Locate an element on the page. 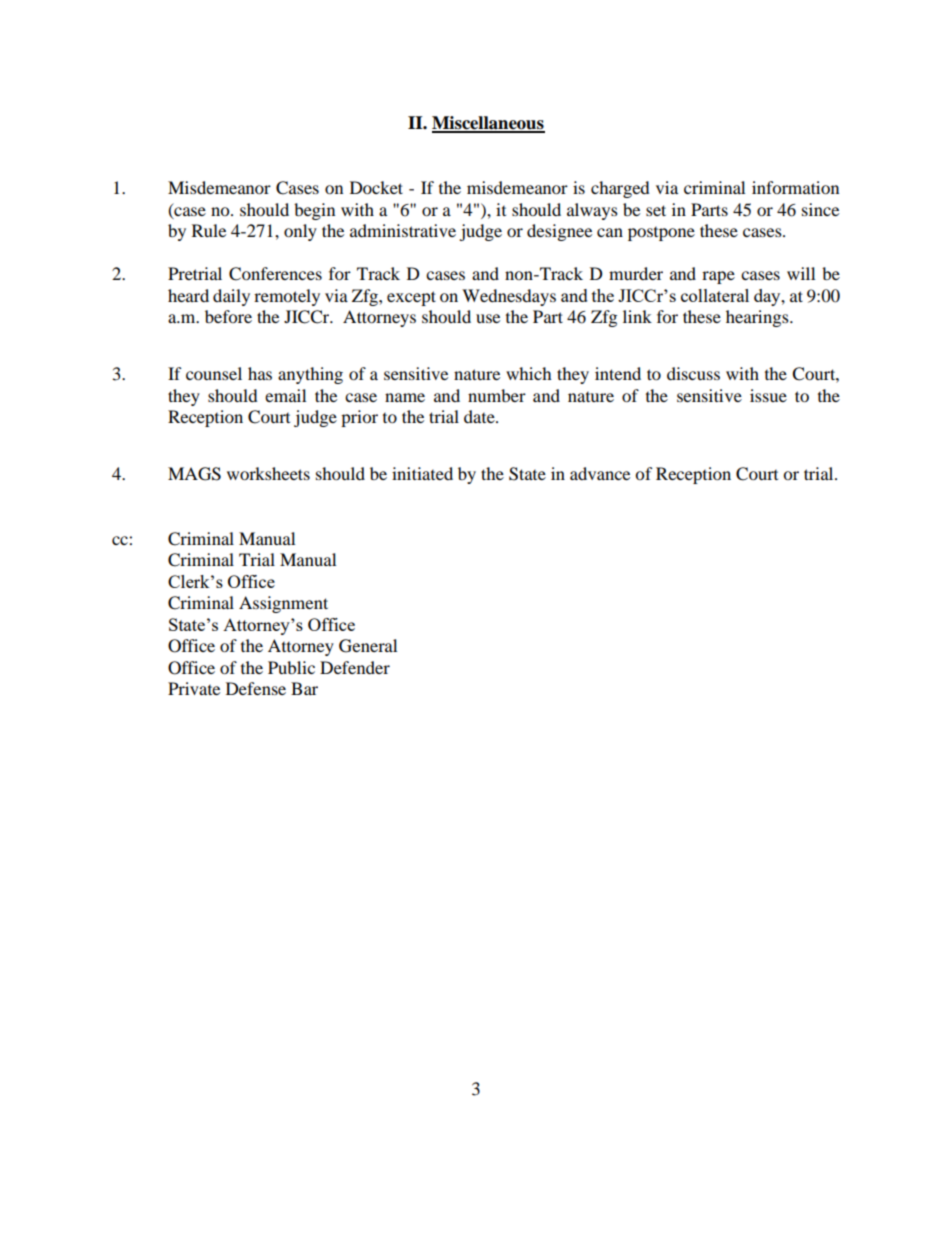  before is located at coordinates (228, 316).
